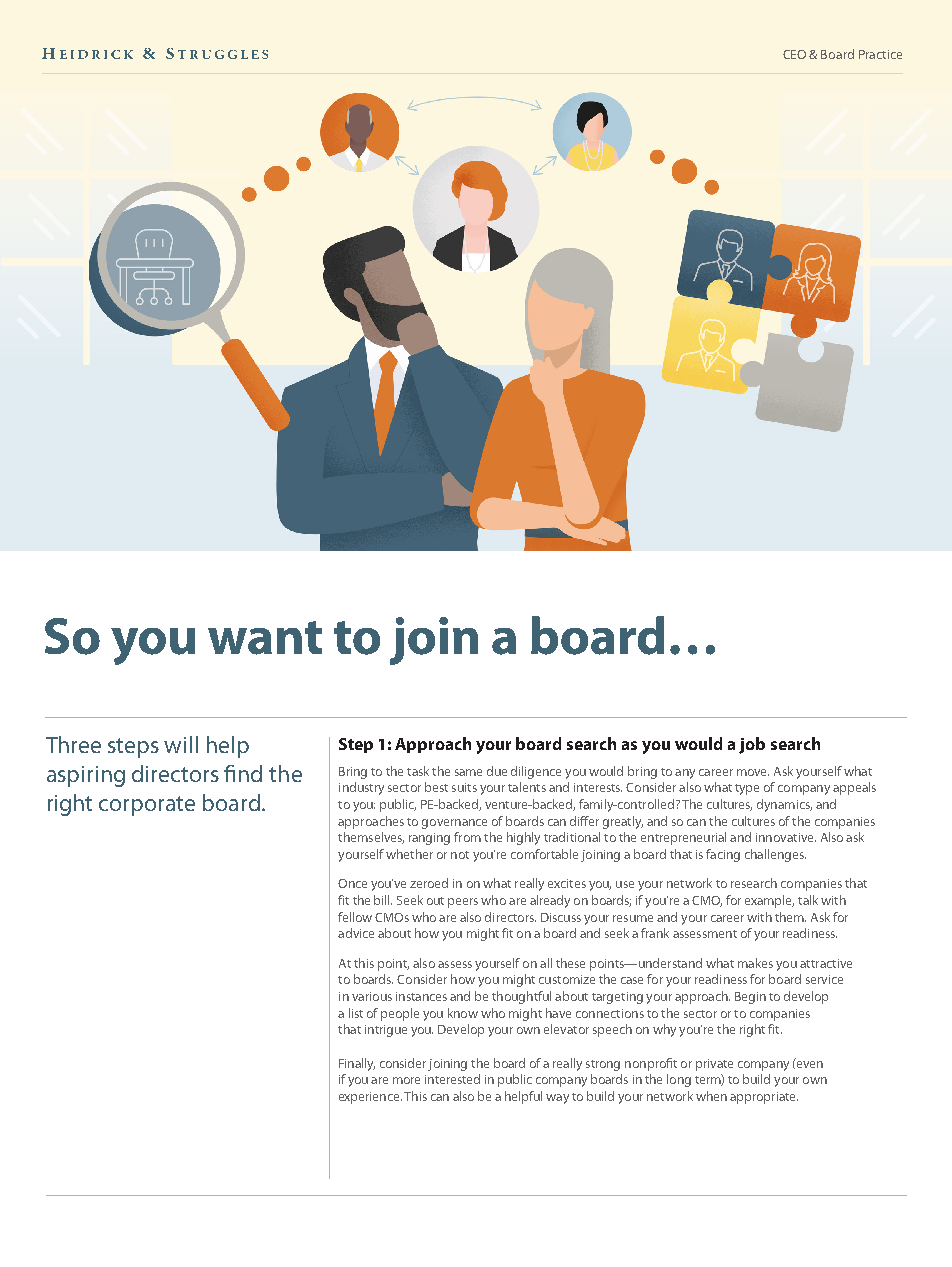 The height and width of the image is (1267, 952). Describe the element at coordinates (794, 54) in the image. I see `CEO` at that location.
